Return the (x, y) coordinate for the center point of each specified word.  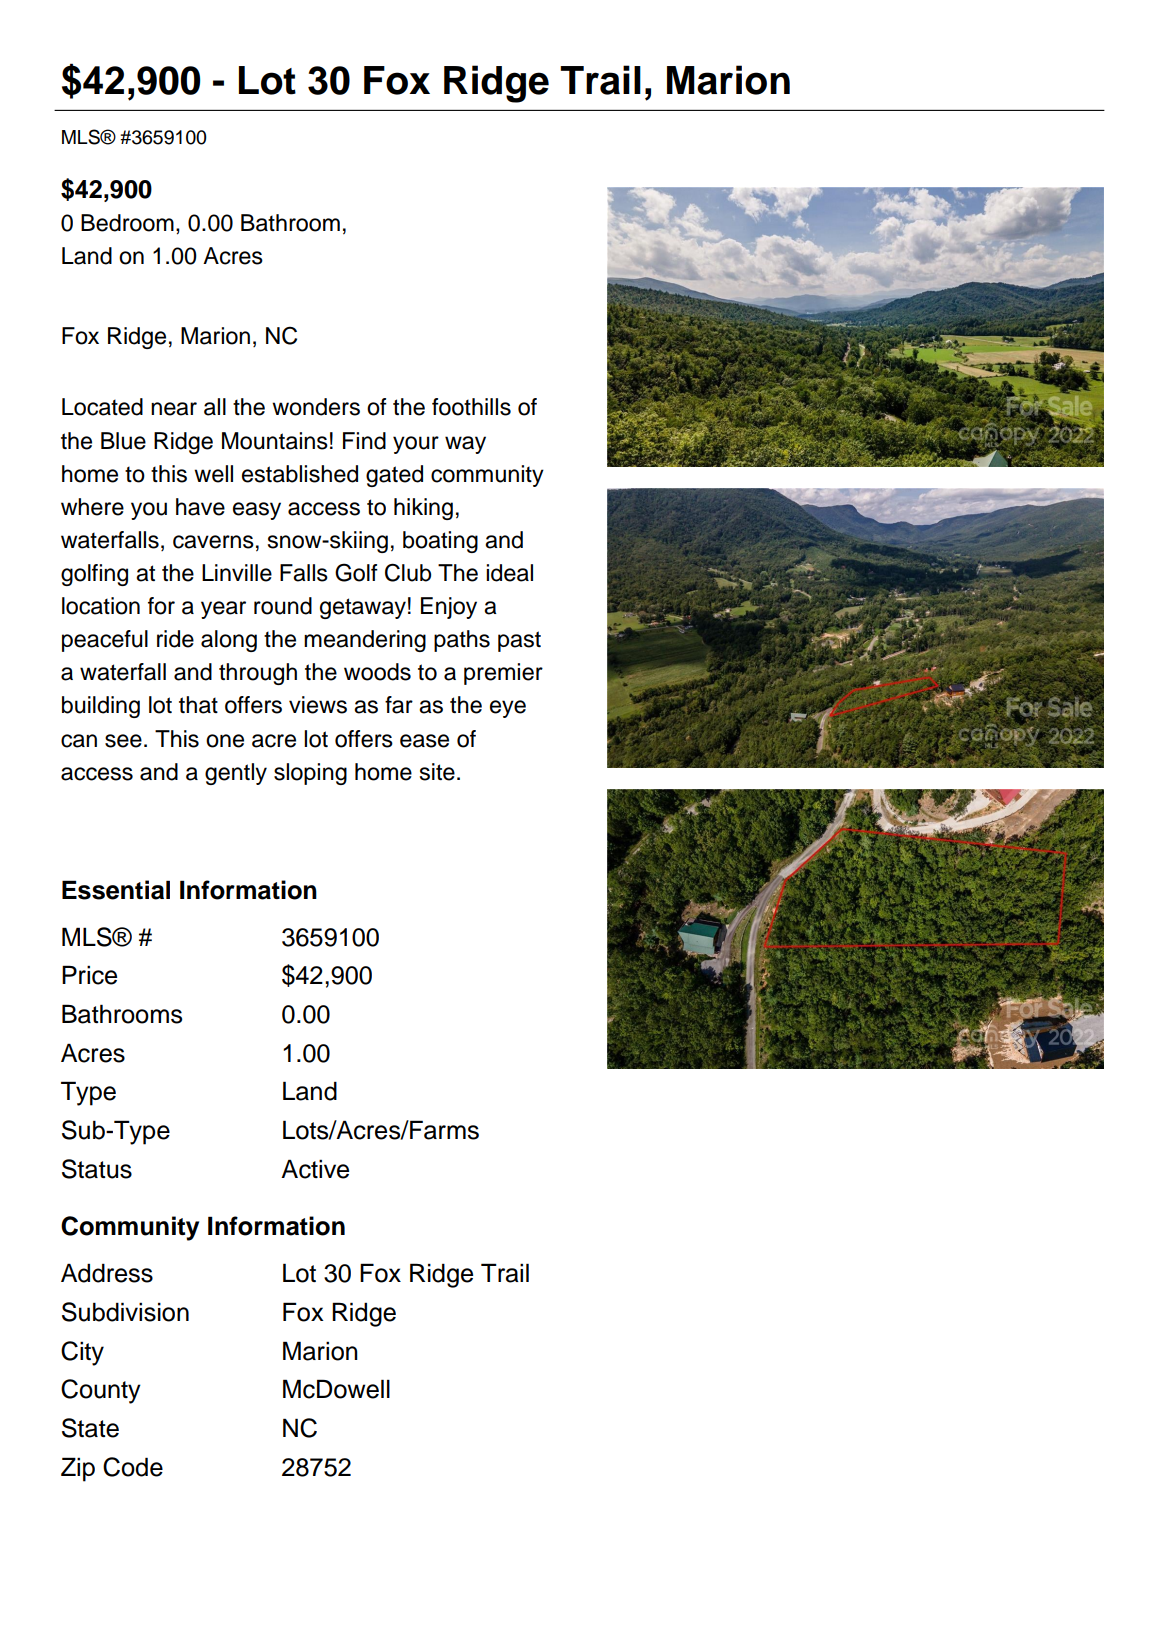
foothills (471, 407)
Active (315, 1169)
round (283, 606)
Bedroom (127, 223)
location (101, 606)
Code (133, 1467)
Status (97, 1169)
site (437, 772)
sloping (310, 774)
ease (424, 741)
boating (440, 542)
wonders (316, 407)
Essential (116, 890)
